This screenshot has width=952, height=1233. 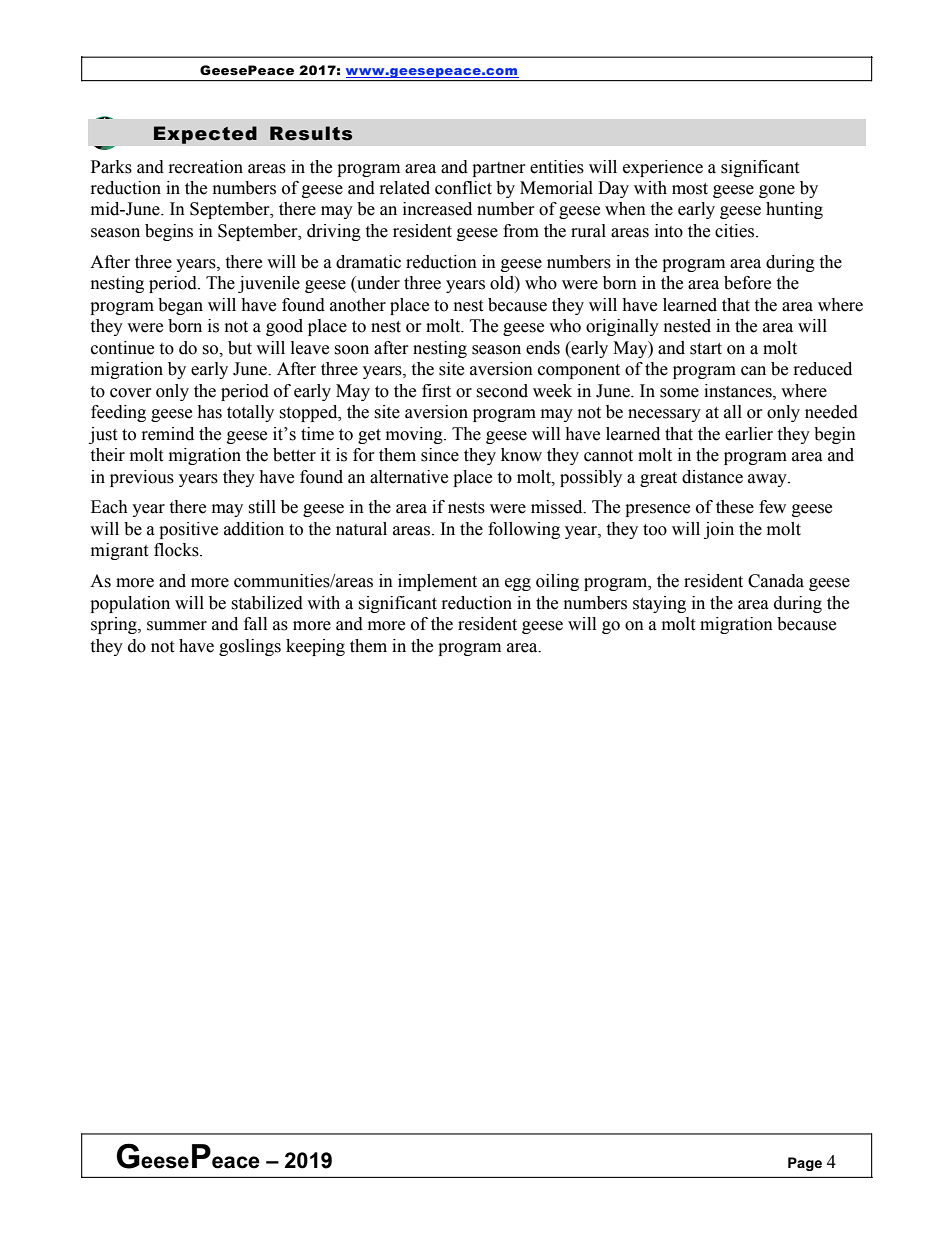 What do you see at coordinates (777, 191) in the screenshot?
I see `gone` at bounding box center [777, 191].
